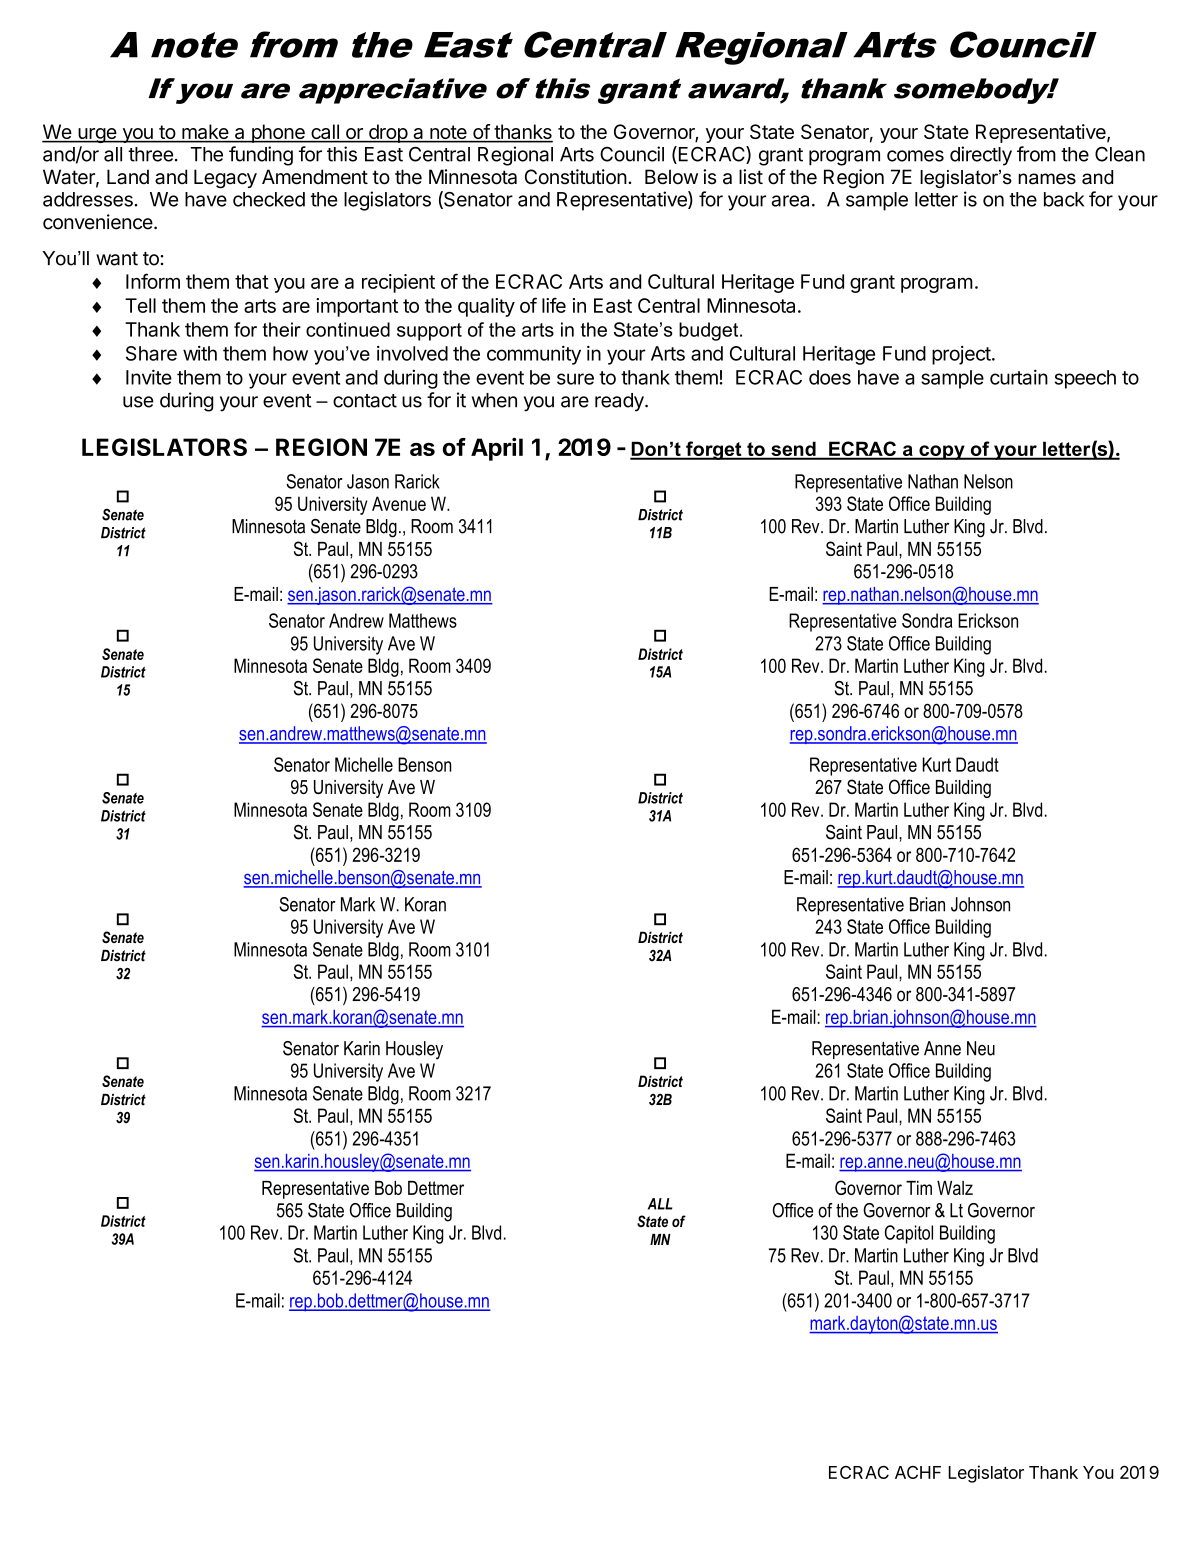 The width and height of the document is (1200, 1553). I want to click on Constitution, so click(576, 177).
